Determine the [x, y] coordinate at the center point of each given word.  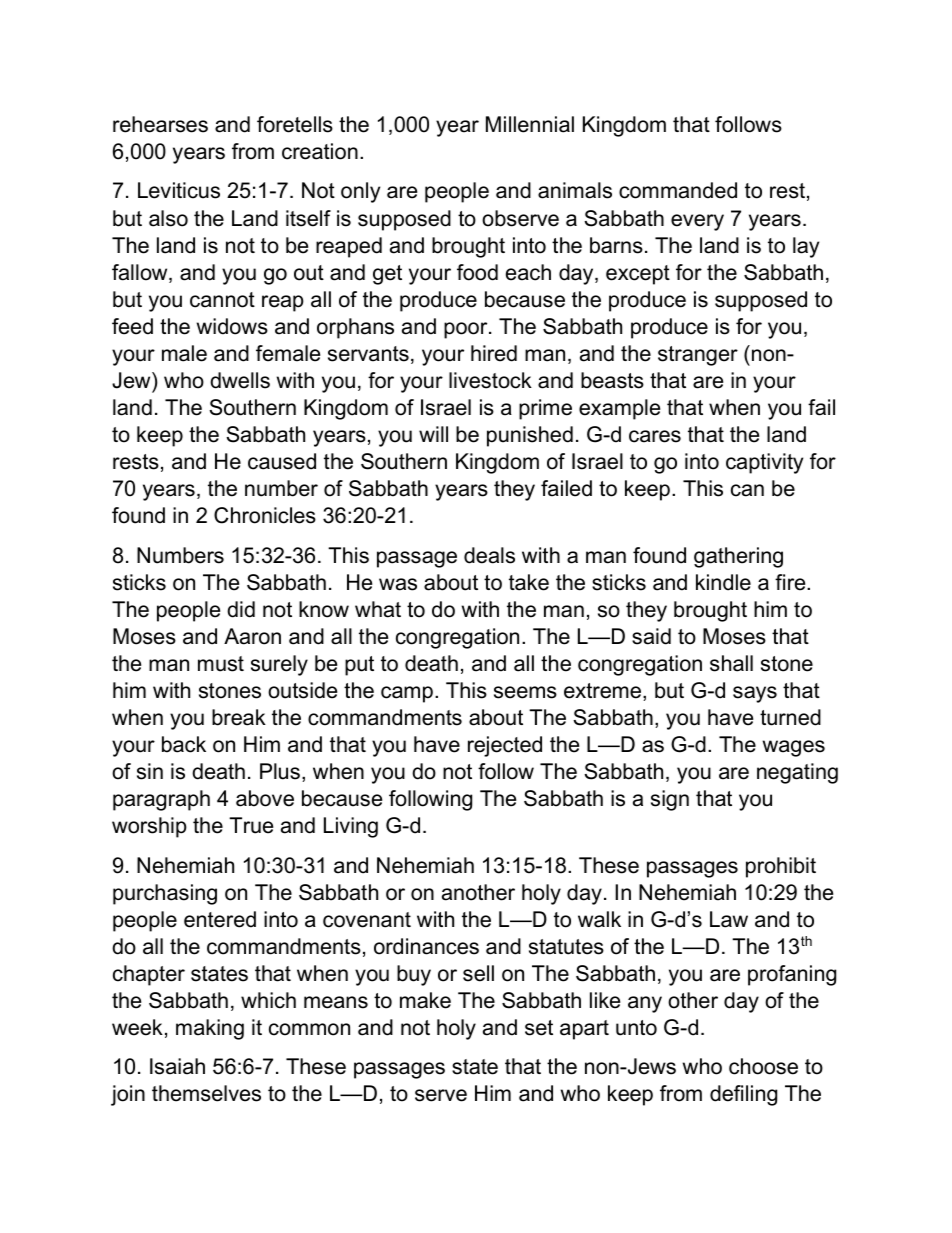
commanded [678, 190]
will [433, 434]
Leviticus [179, 190]
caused [282, 461]
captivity [764, 463]
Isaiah [177, 1066]
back [184, 744]
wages [794, 748]
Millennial [530, 124]
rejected [505, 746]
